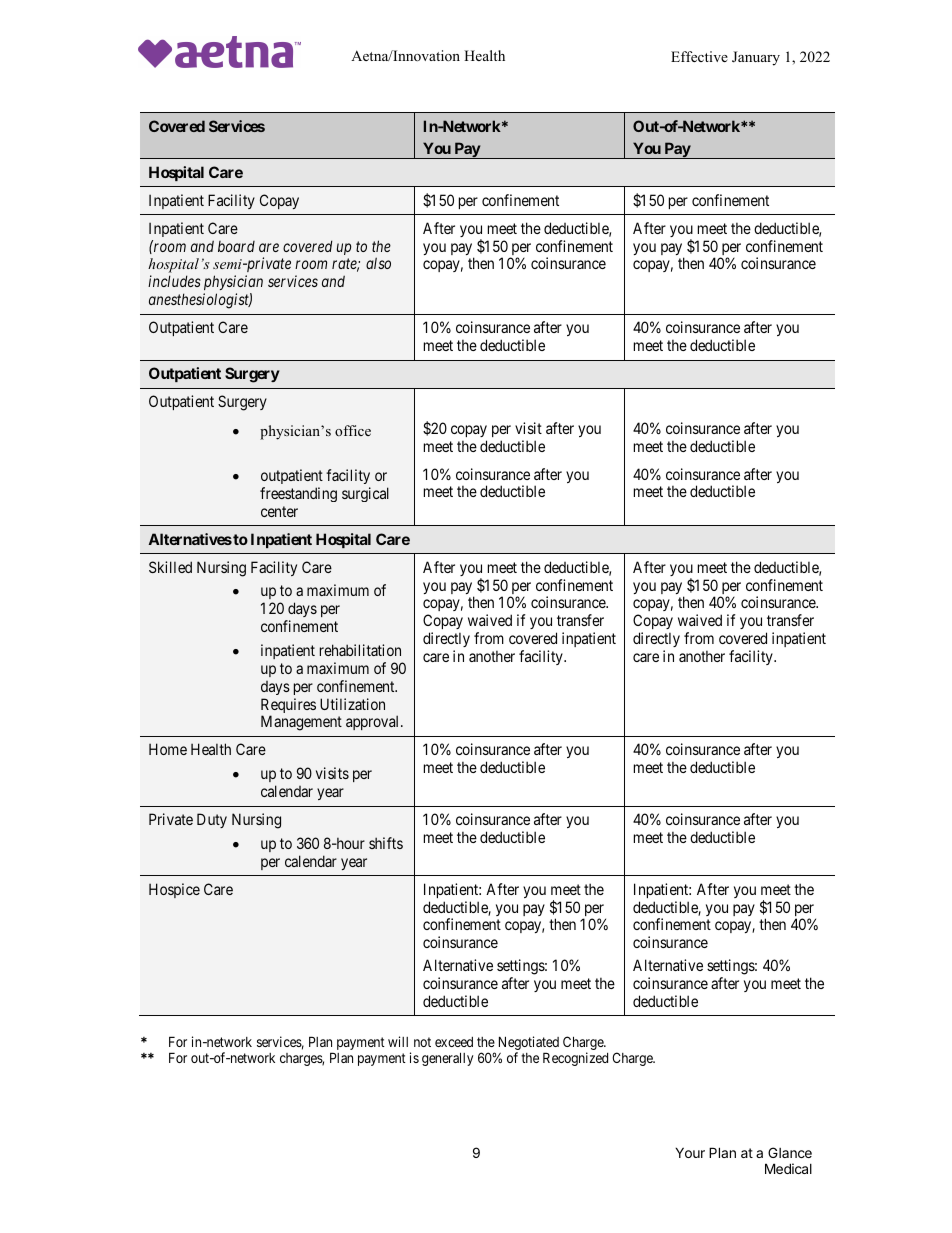 The image size is (952, 1233). What do you see at coordinates (212, 820) in the page?
I see `Duty` at bounding box center [212, 820].
